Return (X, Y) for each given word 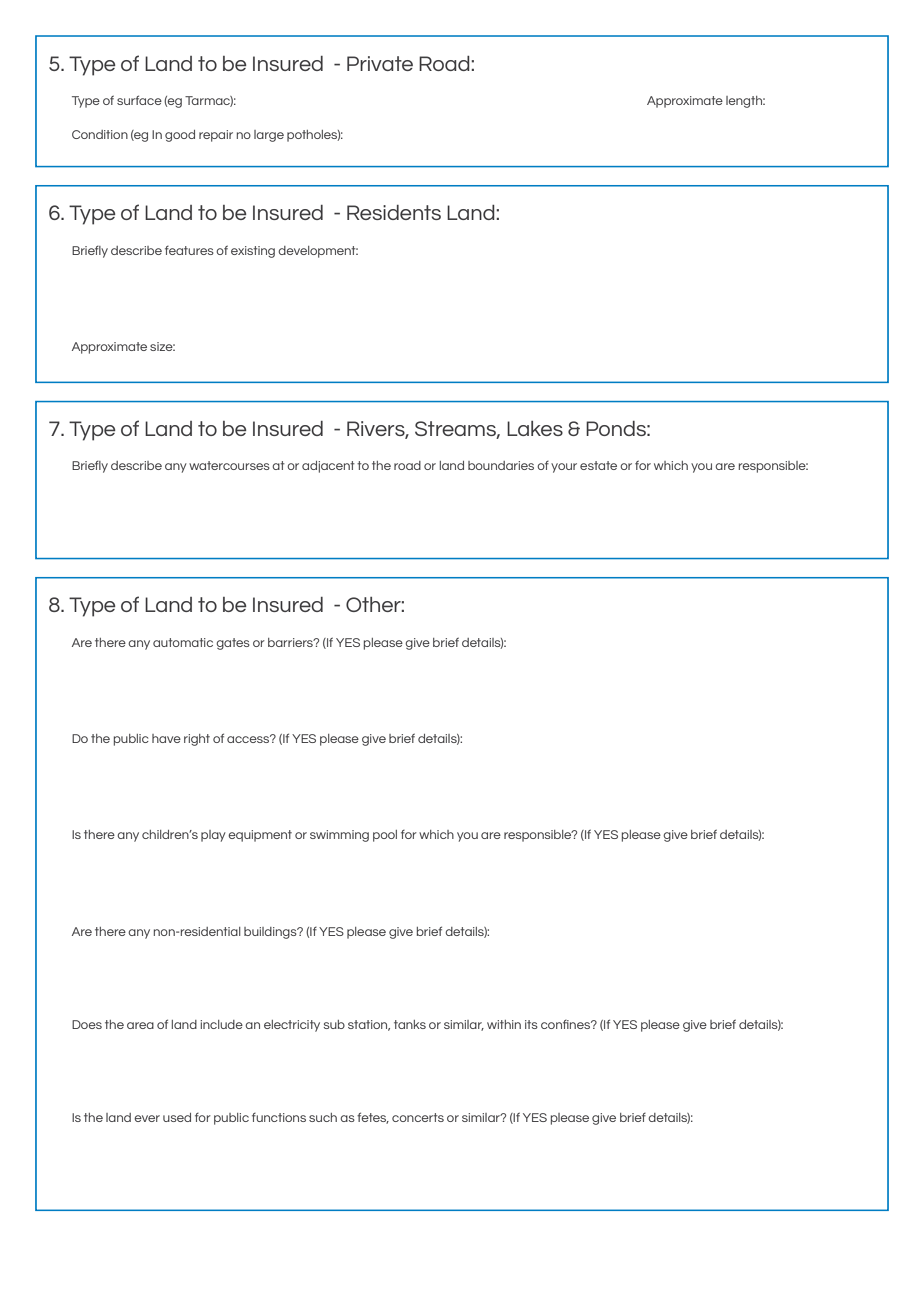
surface (139, 100)
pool (385, 836)
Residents (394, 212)
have (166, 738)
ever (147, 1118)
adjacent (328, 467)
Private (380, 63)
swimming (339, 836)
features (189, 250)
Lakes (535, 428)
